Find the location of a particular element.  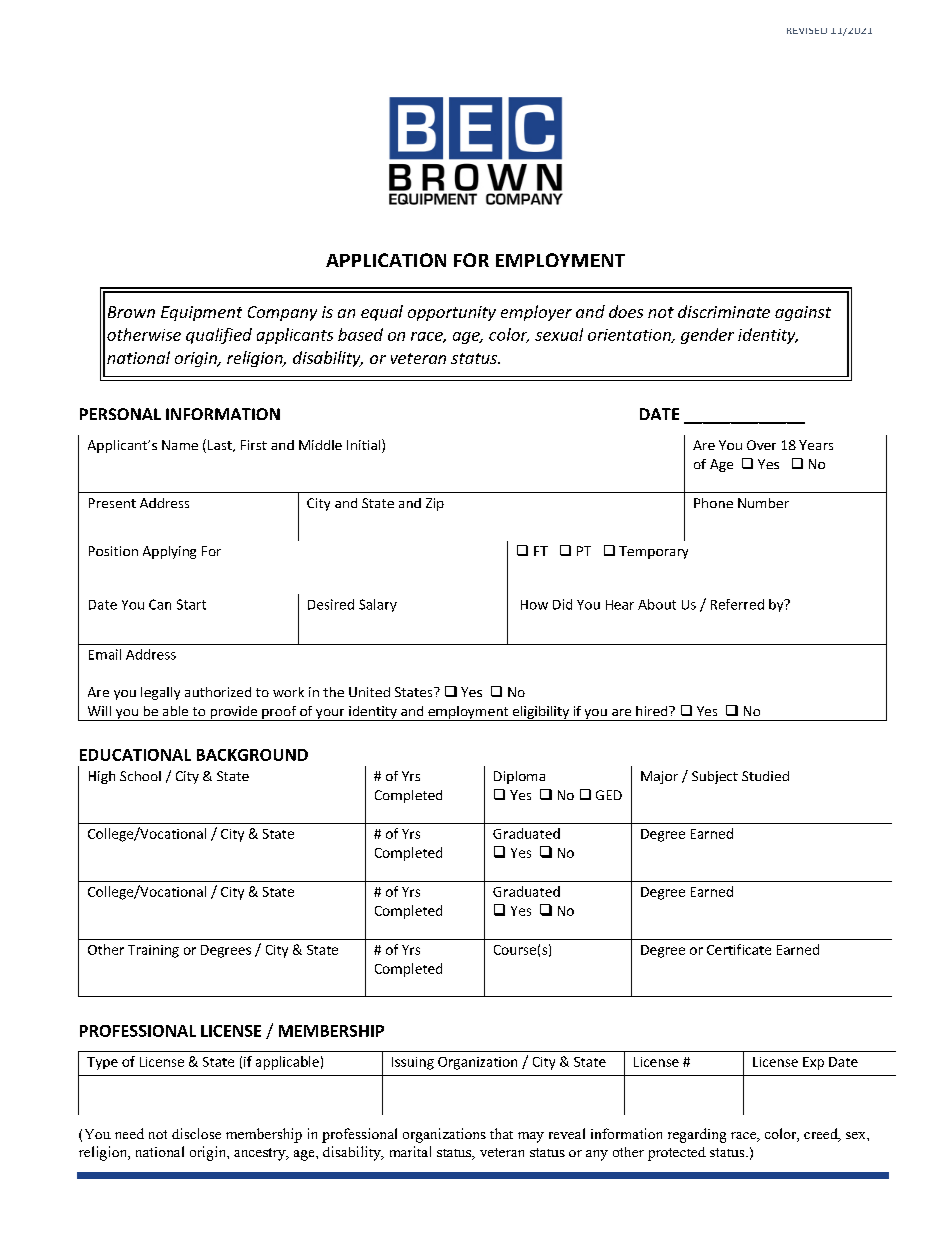

School is located at coordinates (140, 776).
